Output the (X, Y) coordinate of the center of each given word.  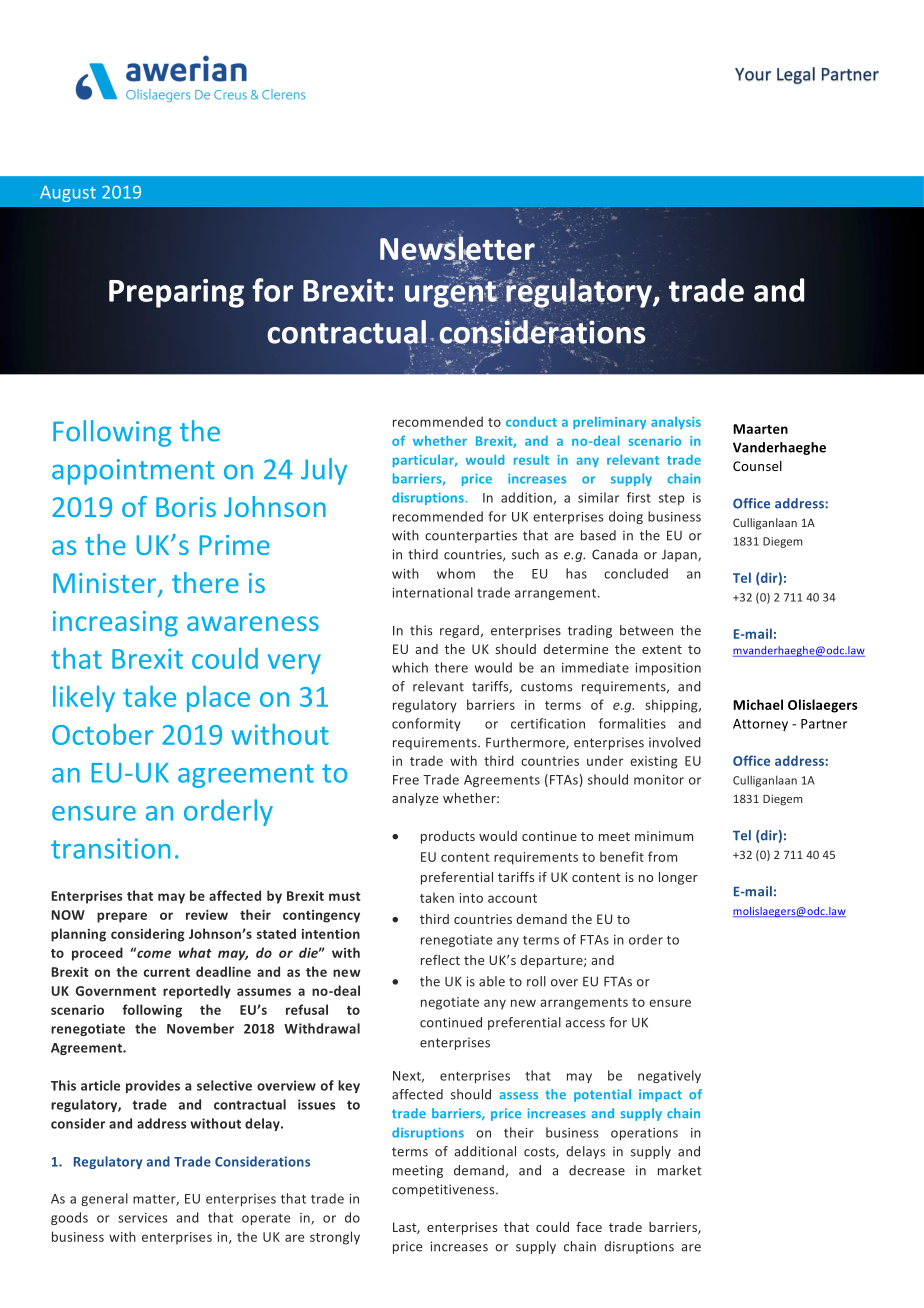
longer (678, 878)
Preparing (176, 293)
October (102, 734)
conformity (426, 724)
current (167, 972)
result (531, 459)
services (142, 1218)
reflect (440, 960)
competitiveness (444, 1190)
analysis (676, 423)
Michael (758, 704)
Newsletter (457, 248)
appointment (133, 472)
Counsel (757, 466)
